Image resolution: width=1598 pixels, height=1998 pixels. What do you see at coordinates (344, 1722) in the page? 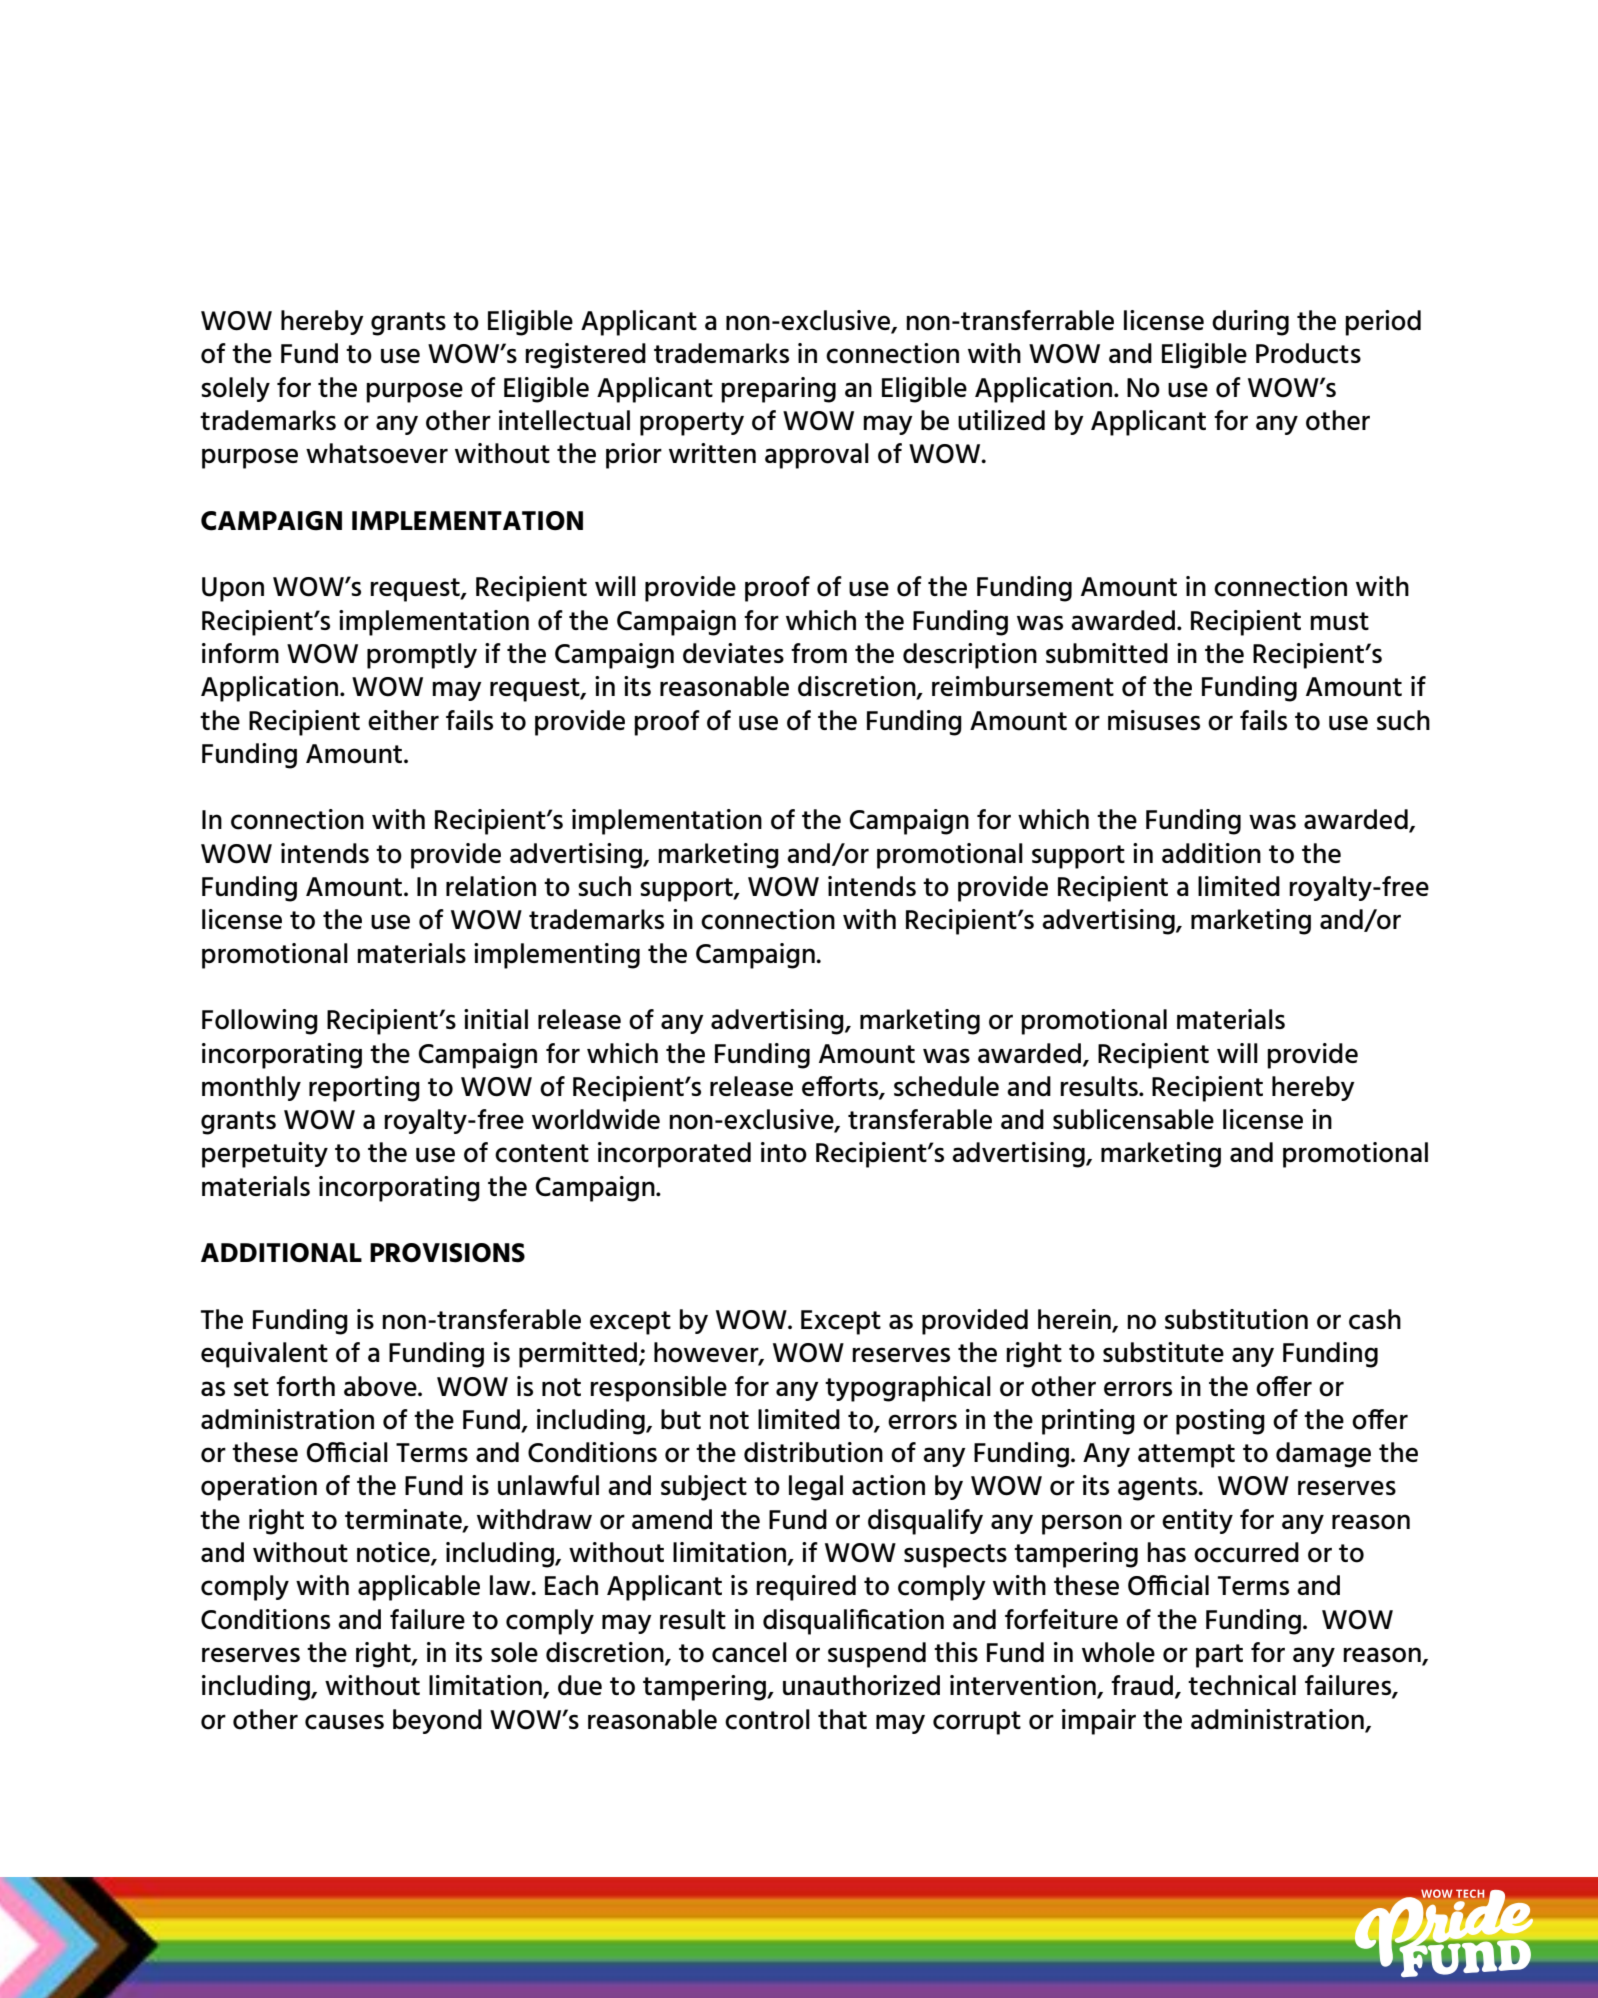
I see `causes` at bounding box center [344, 1722].
